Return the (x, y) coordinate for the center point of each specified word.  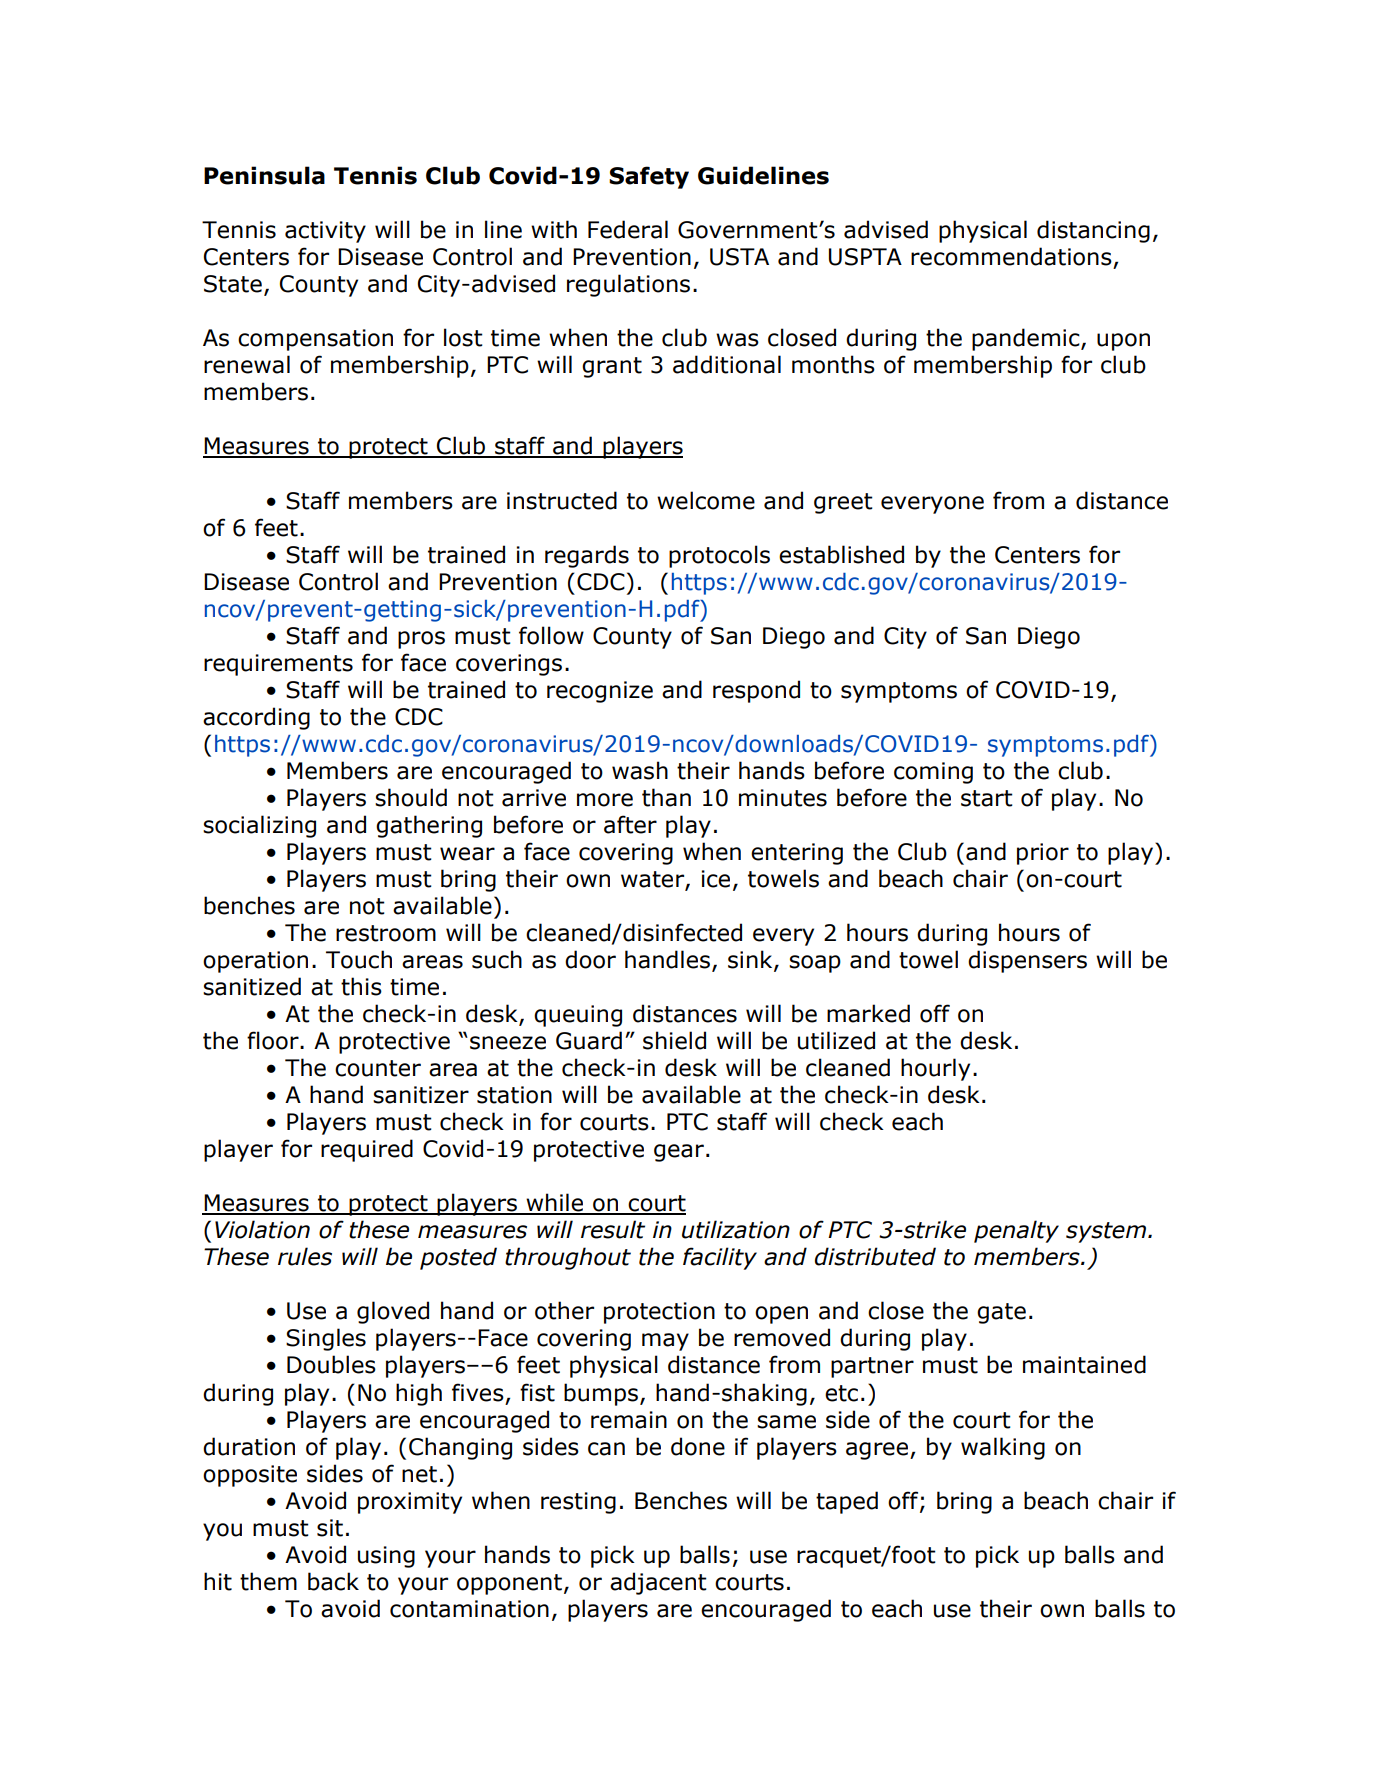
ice (715, 879)
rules (305, 1256)
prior (1043, 854)
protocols (719, 556)
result (613, 1229)
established (841, 554)
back (333, 1581)
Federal (628, 229)
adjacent (658, 1583)
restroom (386, 933)
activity (325, 232)
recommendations (1011, 256)
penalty (1016, 1231)
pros (421, 640)
